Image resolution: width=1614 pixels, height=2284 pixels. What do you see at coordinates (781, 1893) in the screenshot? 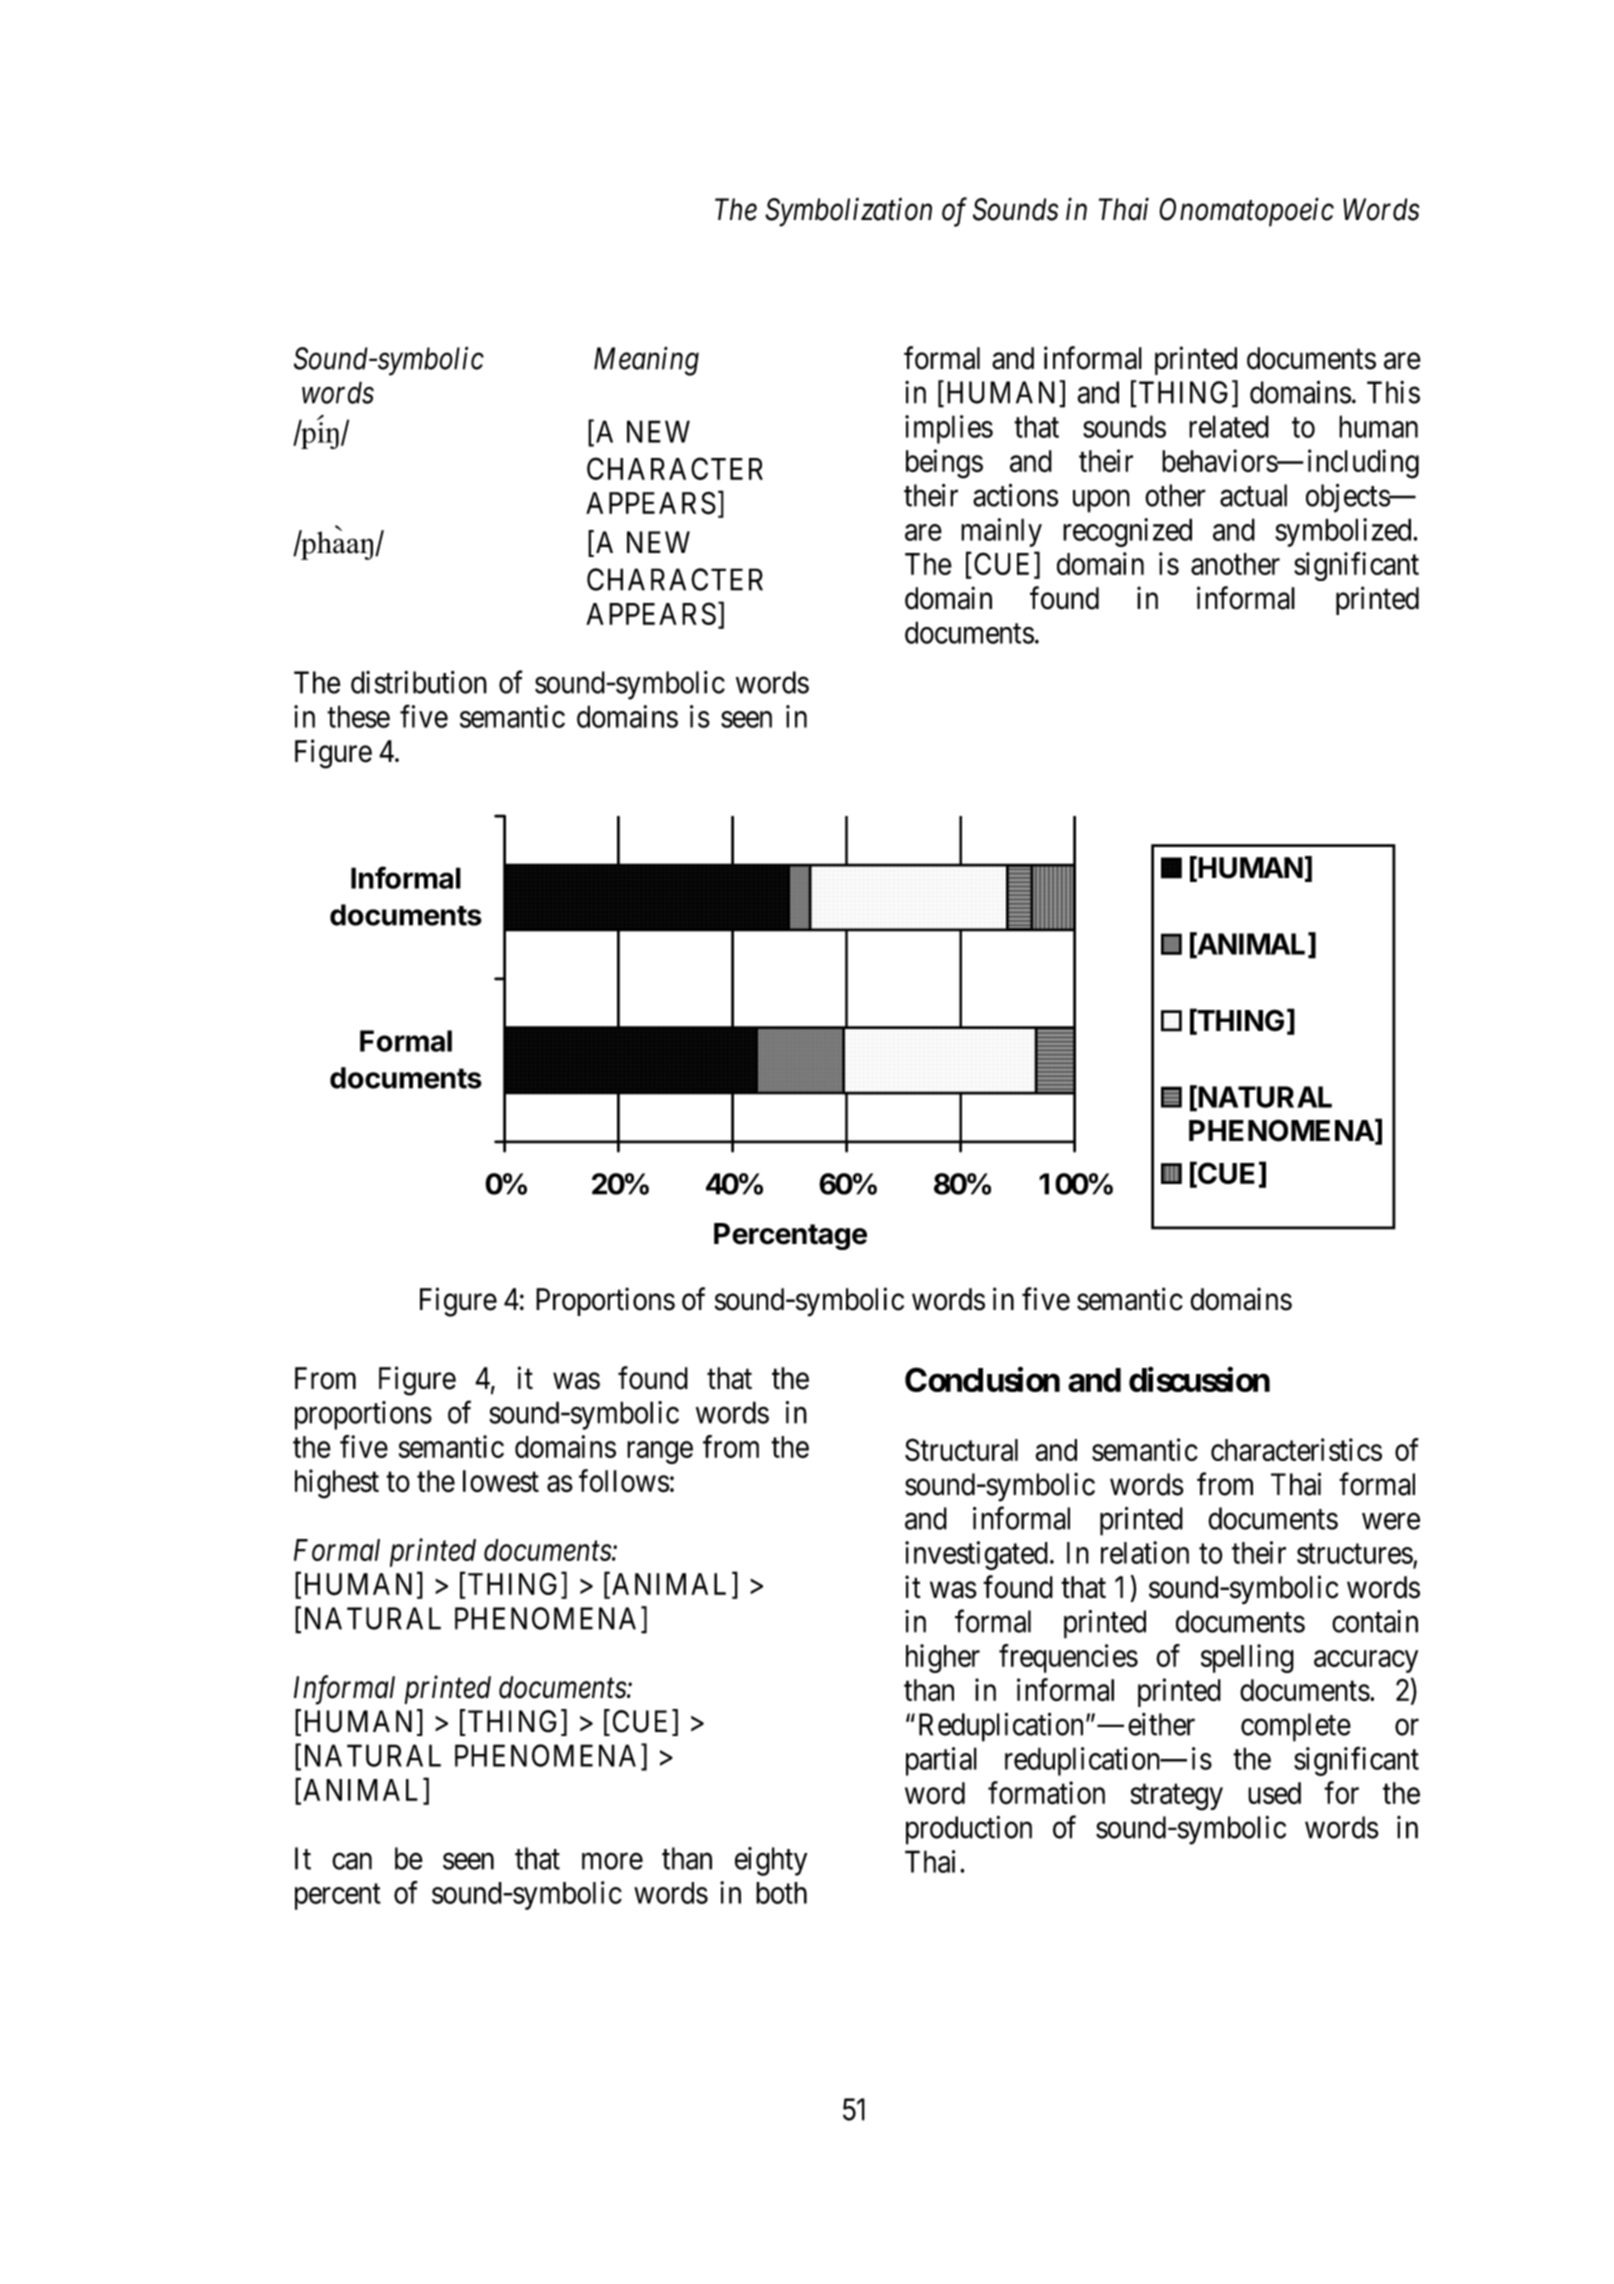
I see `both` at bounding box center [781, 1893].
